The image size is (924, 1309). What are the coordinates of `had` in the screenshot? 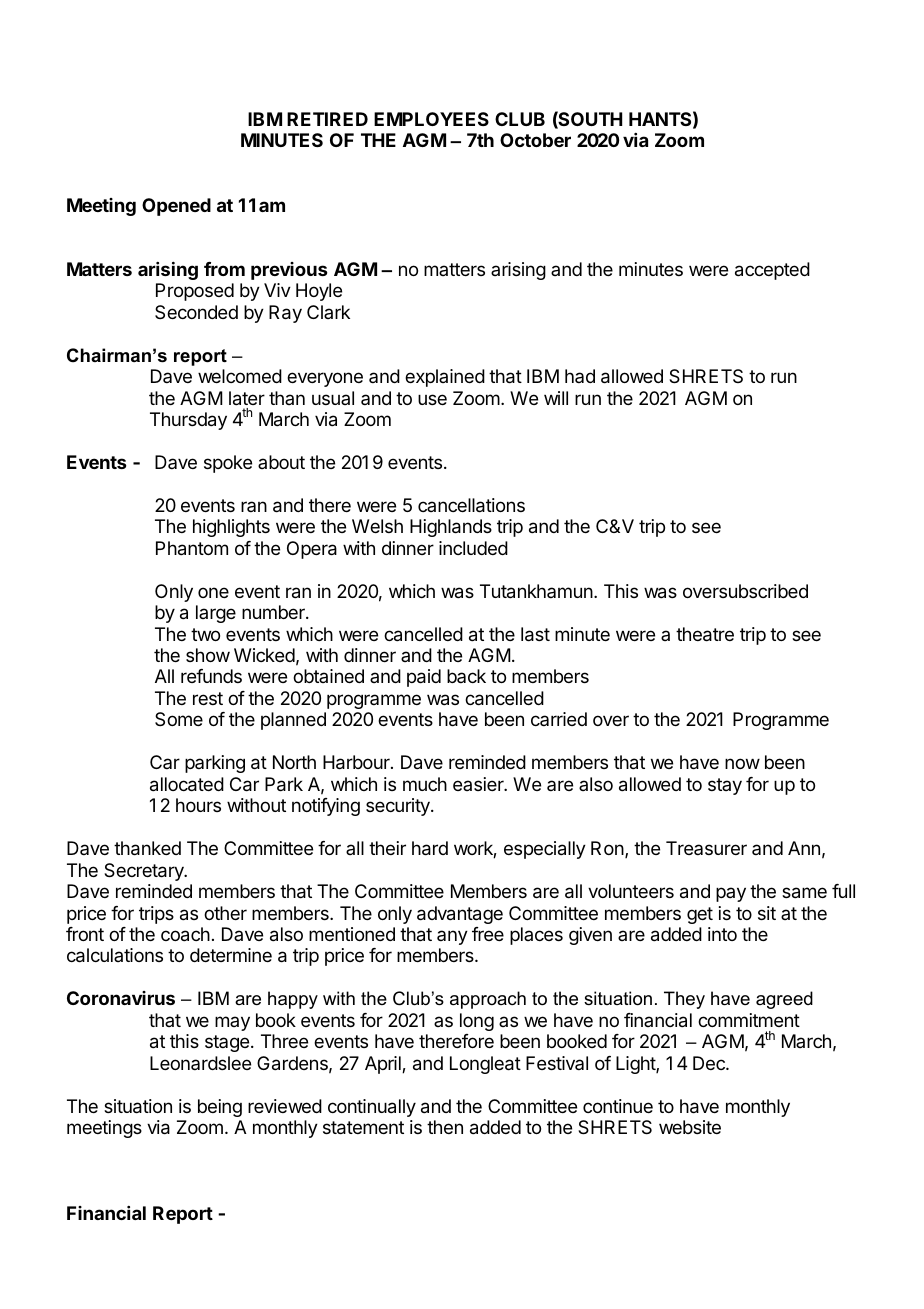 It's located at (580, 376).
